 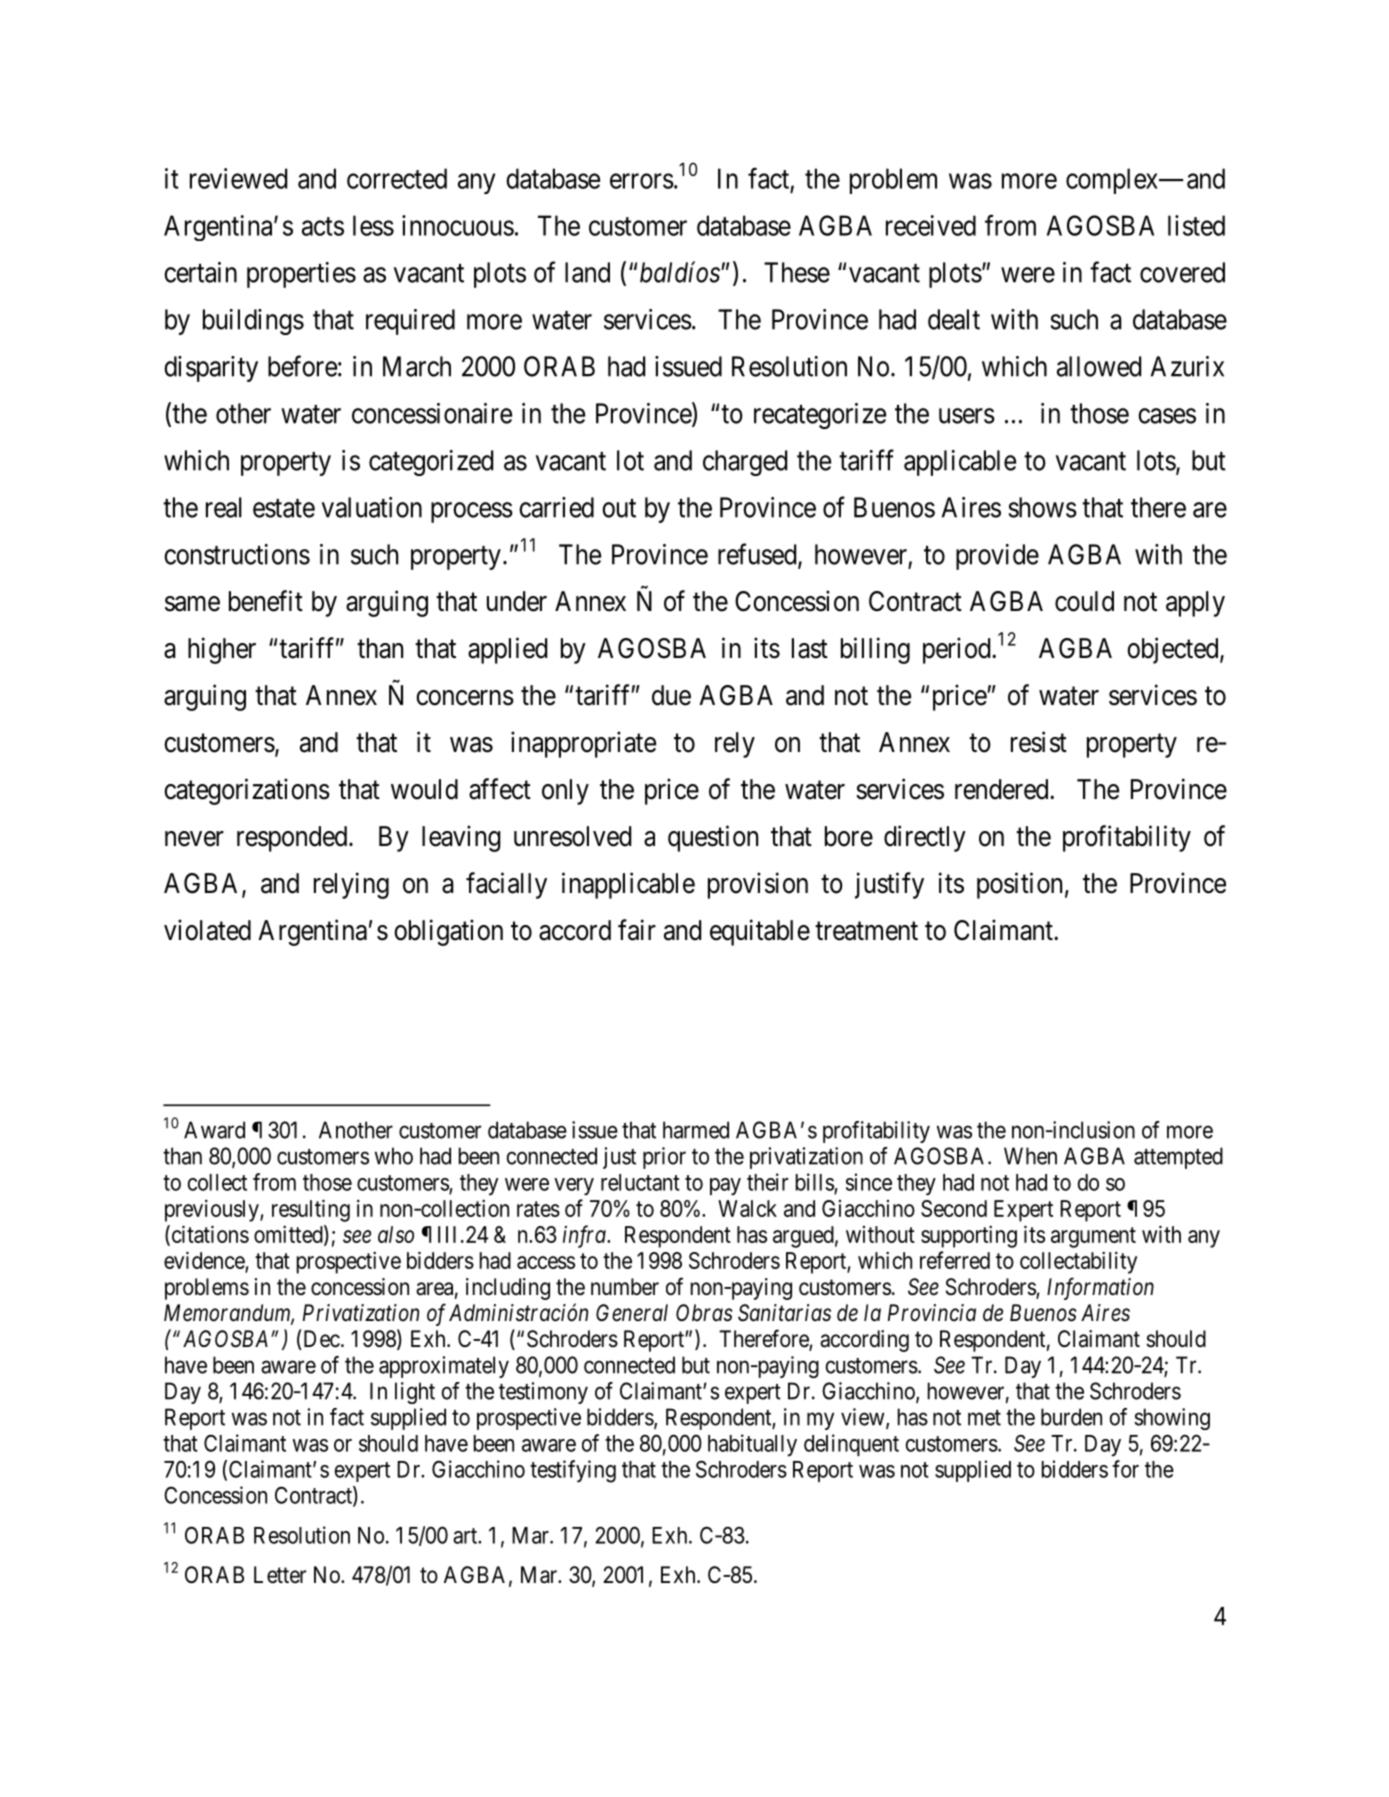 What do you see at coordinates (640, 1182) in the screenshot?
I see `reluctant` at bounding box center [640, 1182].
